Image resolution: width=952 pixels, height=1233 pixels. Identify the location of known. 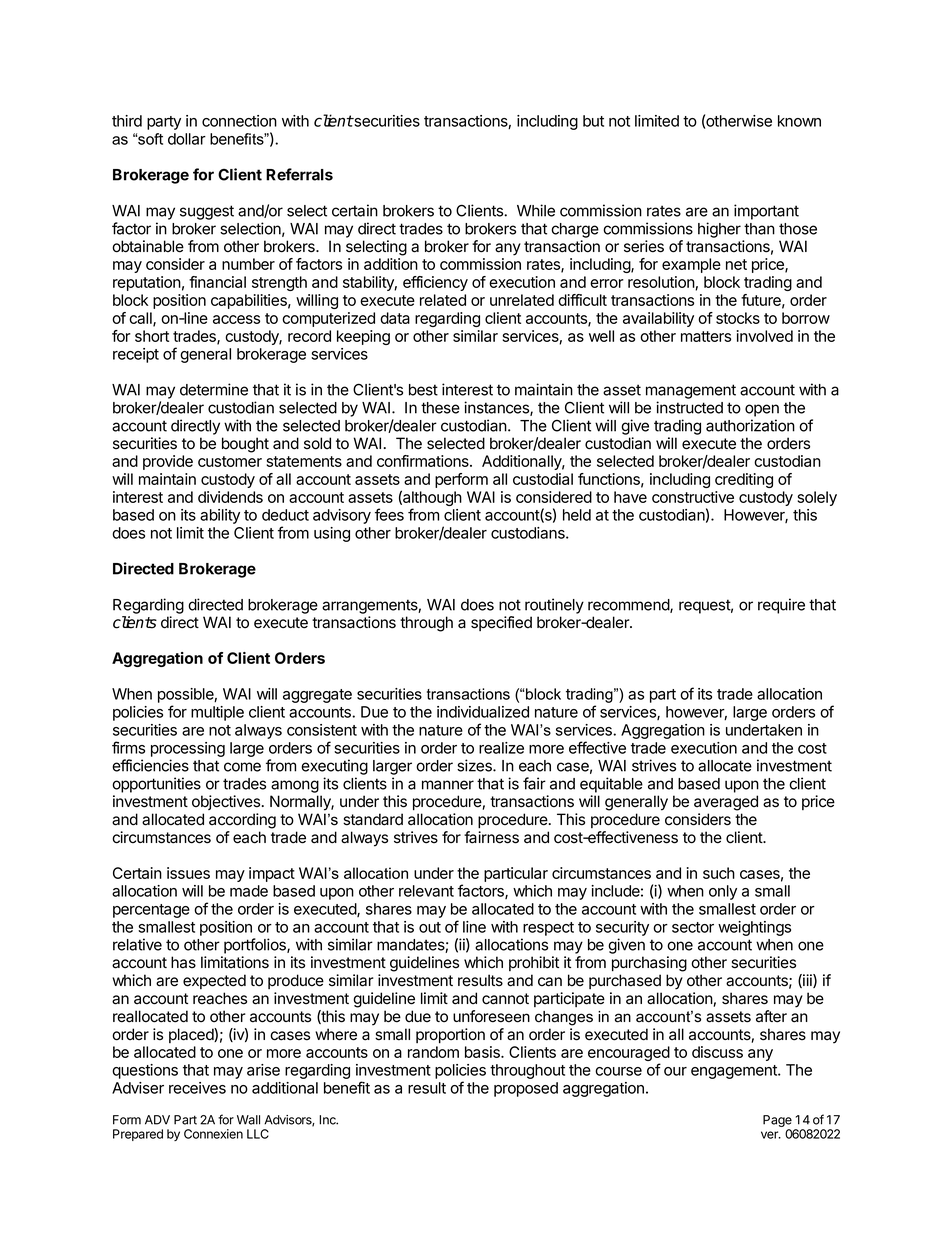
(799, 121).
